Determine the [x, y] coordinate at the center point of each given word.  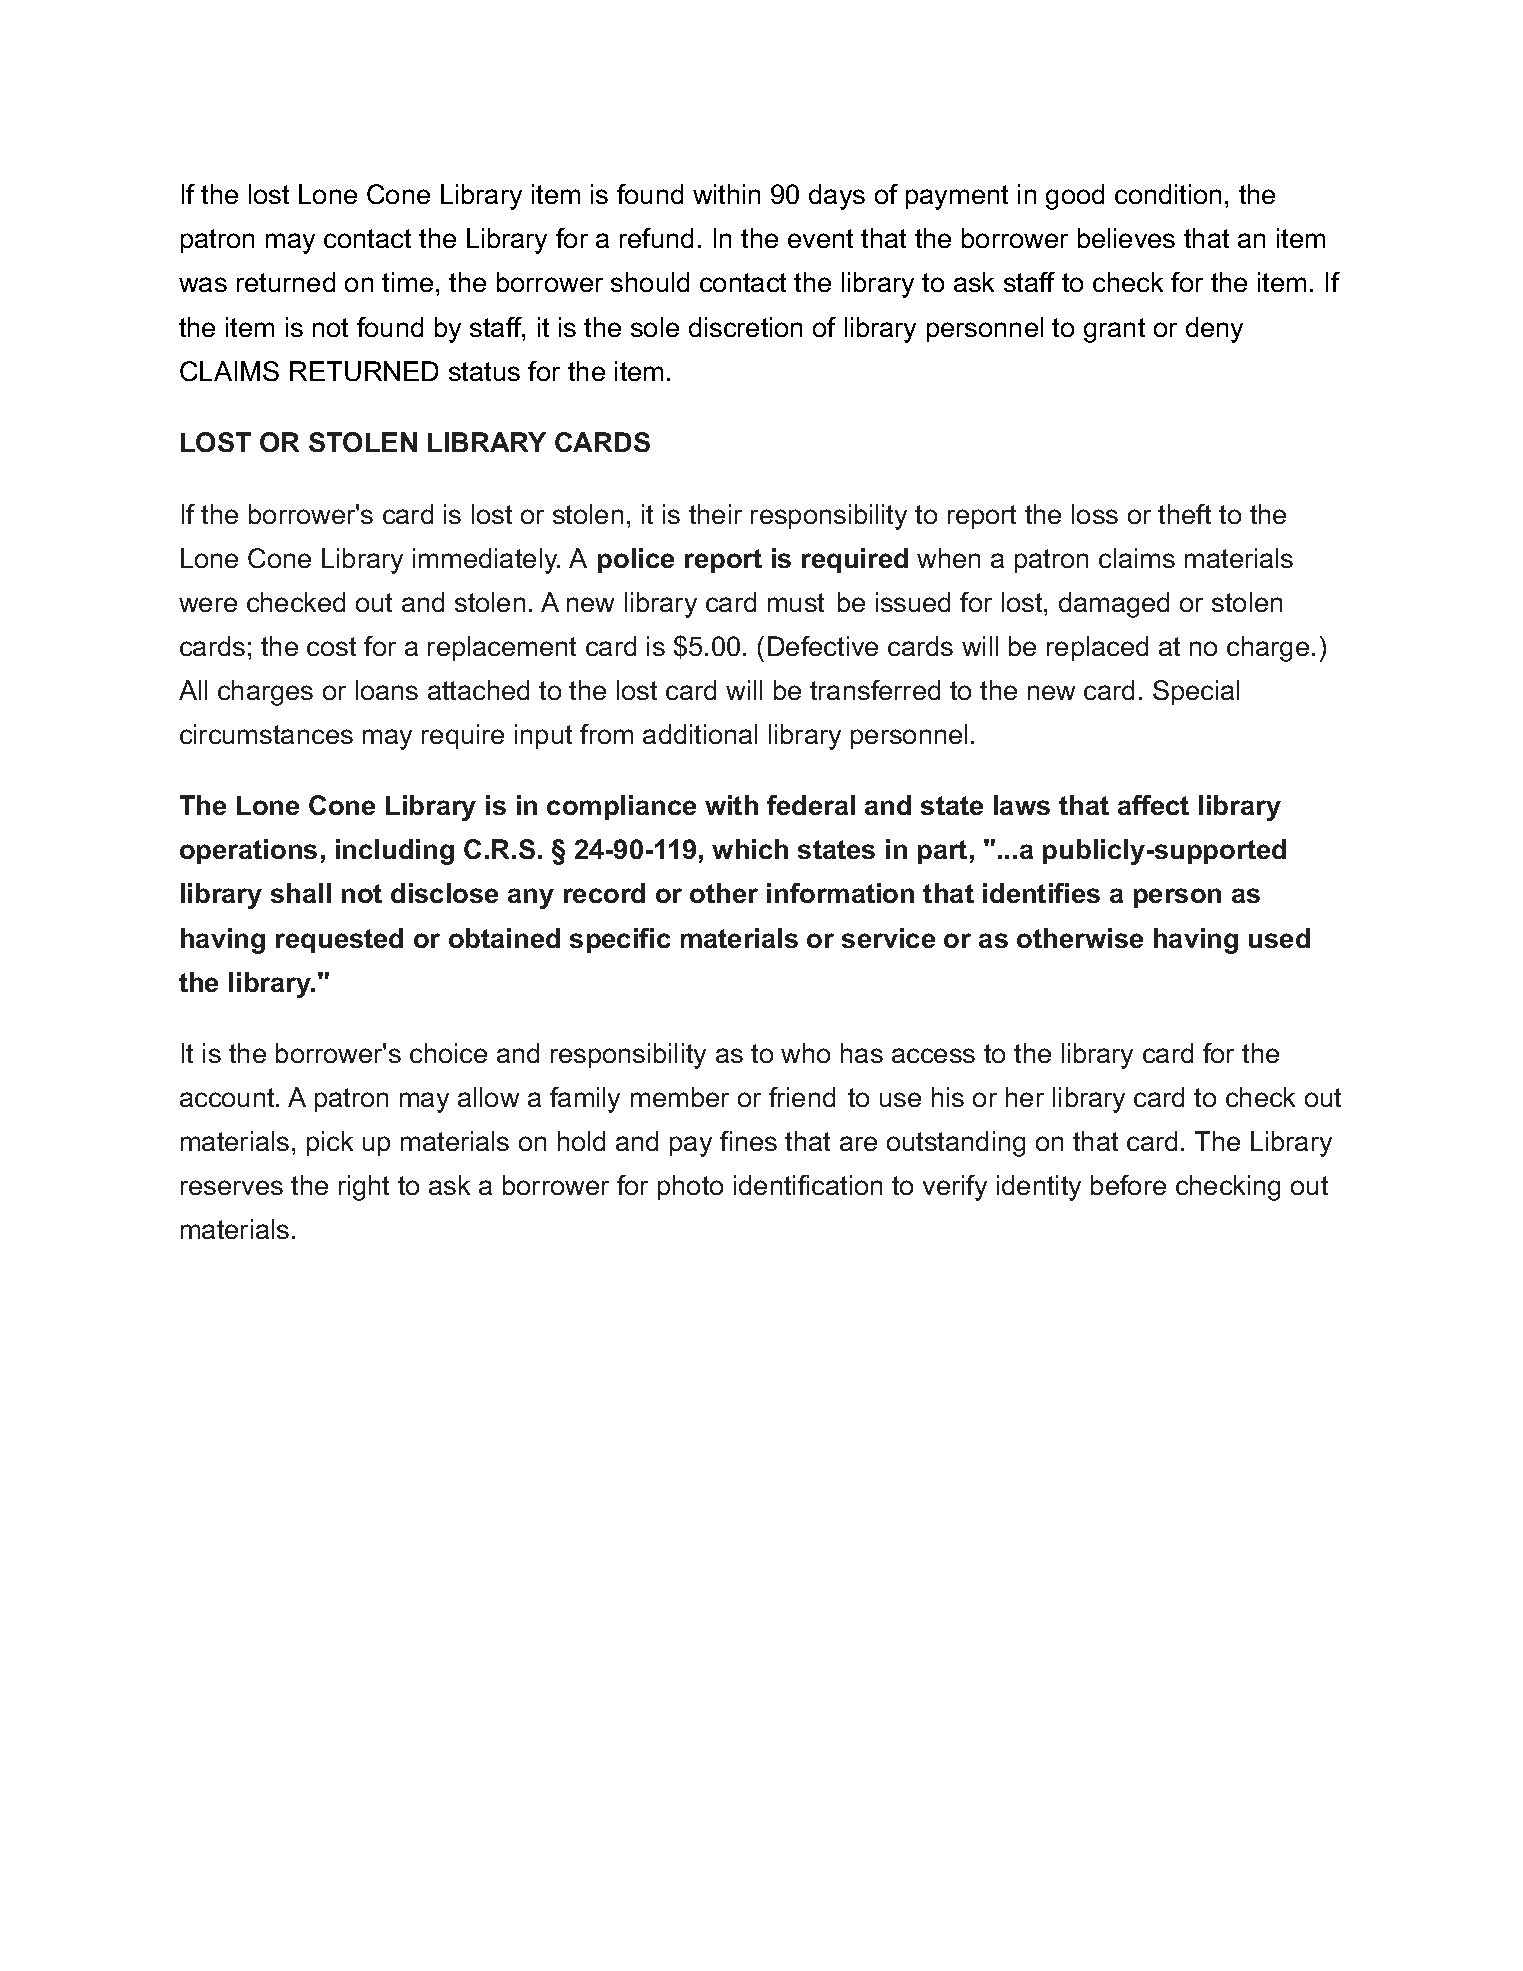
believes [1126, 238]
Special [1196, 692]
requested [339, 940]
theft [1184, 514]
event [820, 238]
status [484, 371]
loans [387, 690]
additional [700, 734]
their [715, 514]
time [407, 282]
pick [330, 1143]
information [840, 893]
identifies [1041, 893]
